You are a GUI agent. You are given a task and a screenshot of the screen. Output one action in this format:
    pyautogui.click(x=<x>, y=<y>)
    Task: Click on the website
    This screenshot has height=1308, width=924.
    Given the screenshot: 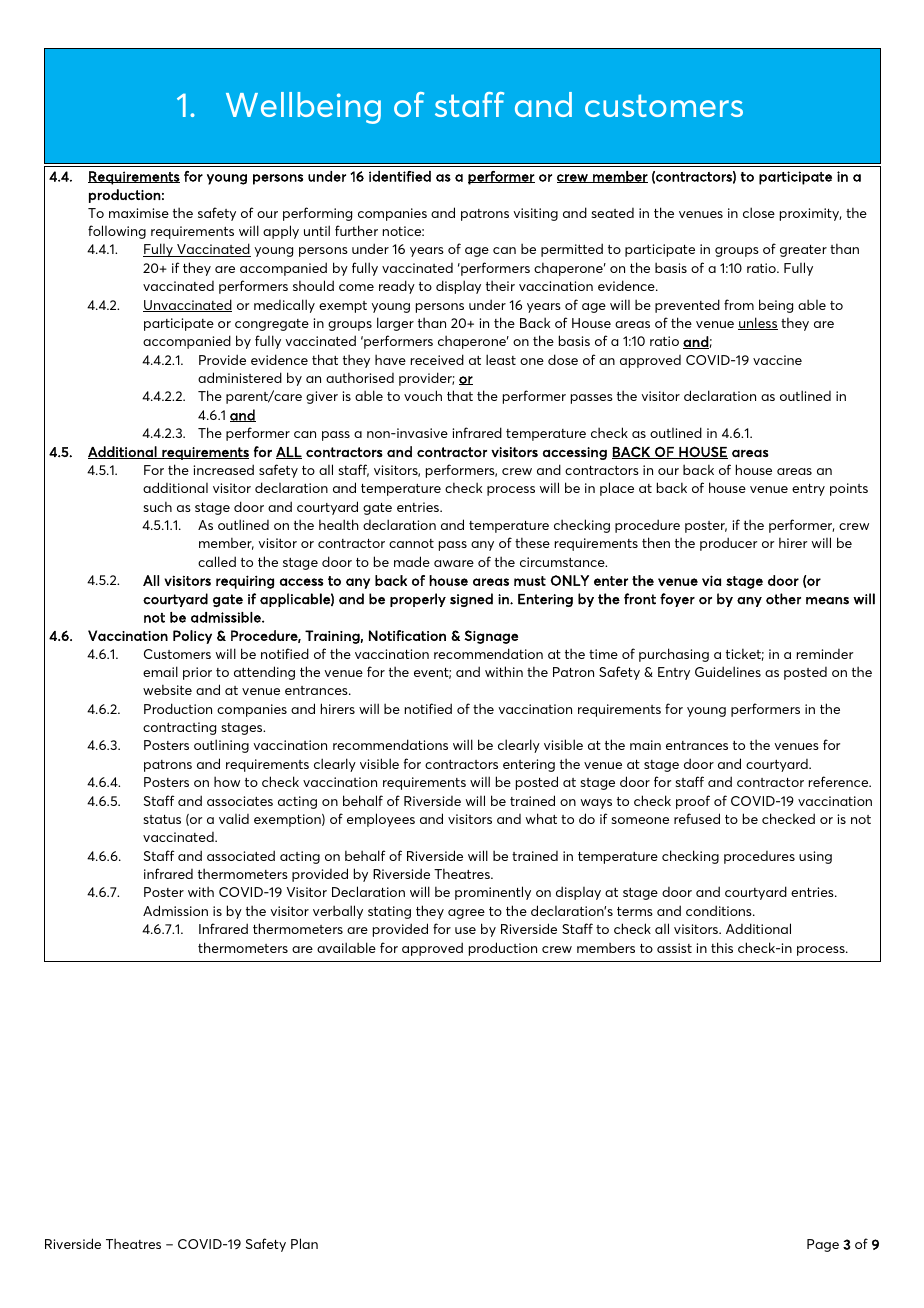 What is the action you would take?
    pyautogui.click(x=167, y=689)
